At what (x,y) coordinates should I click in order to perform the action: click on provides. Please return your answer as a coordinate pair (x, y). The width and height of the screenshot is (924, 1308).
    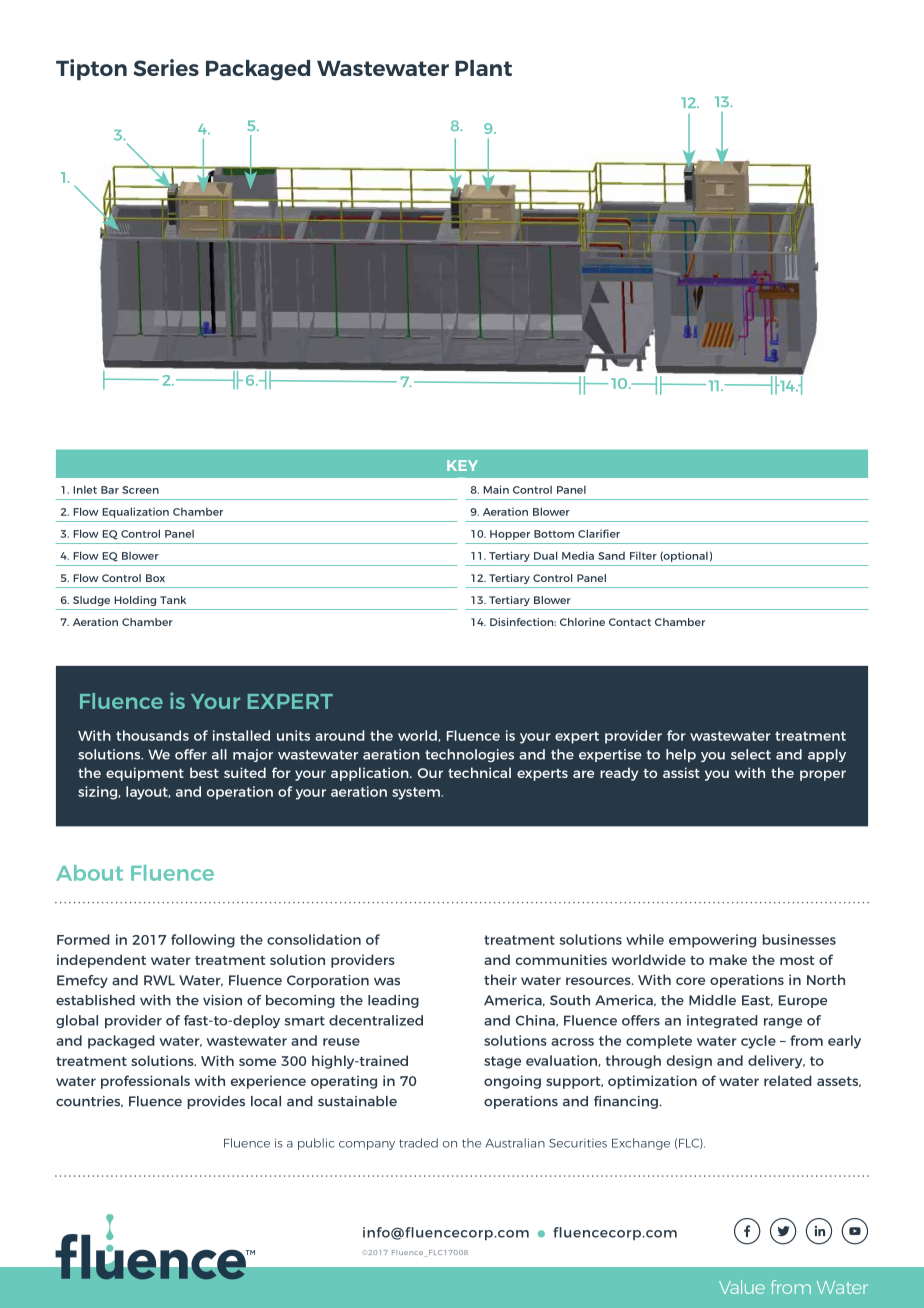
    Looking at the image, I should click on (216, 1102).
